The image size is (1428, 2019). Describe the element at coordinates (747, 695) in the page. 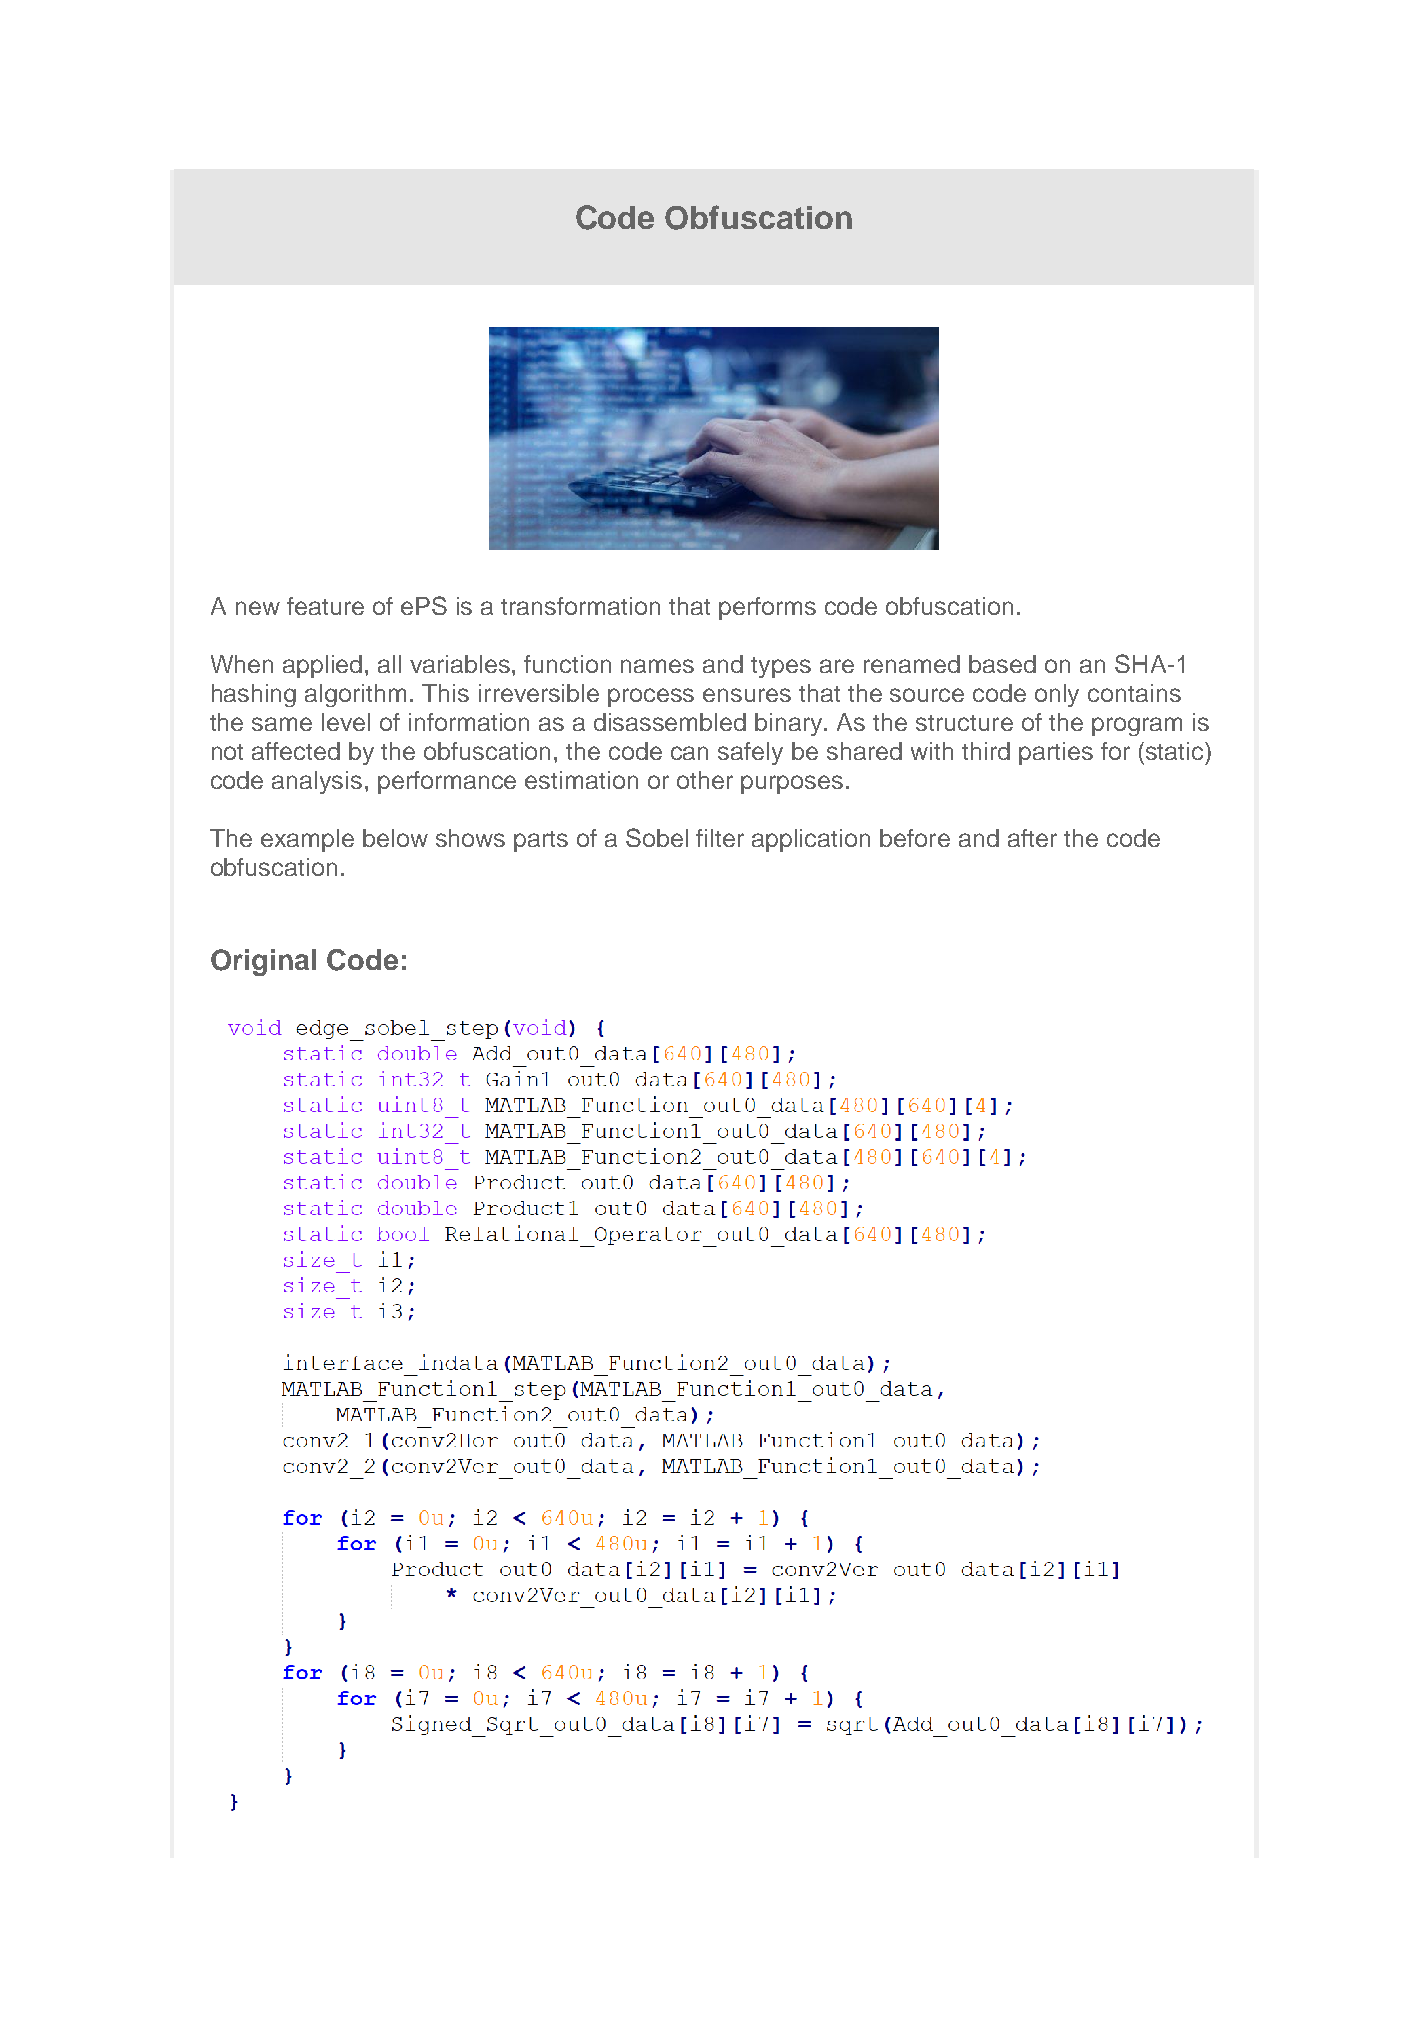

I see `ensures` at that location.
